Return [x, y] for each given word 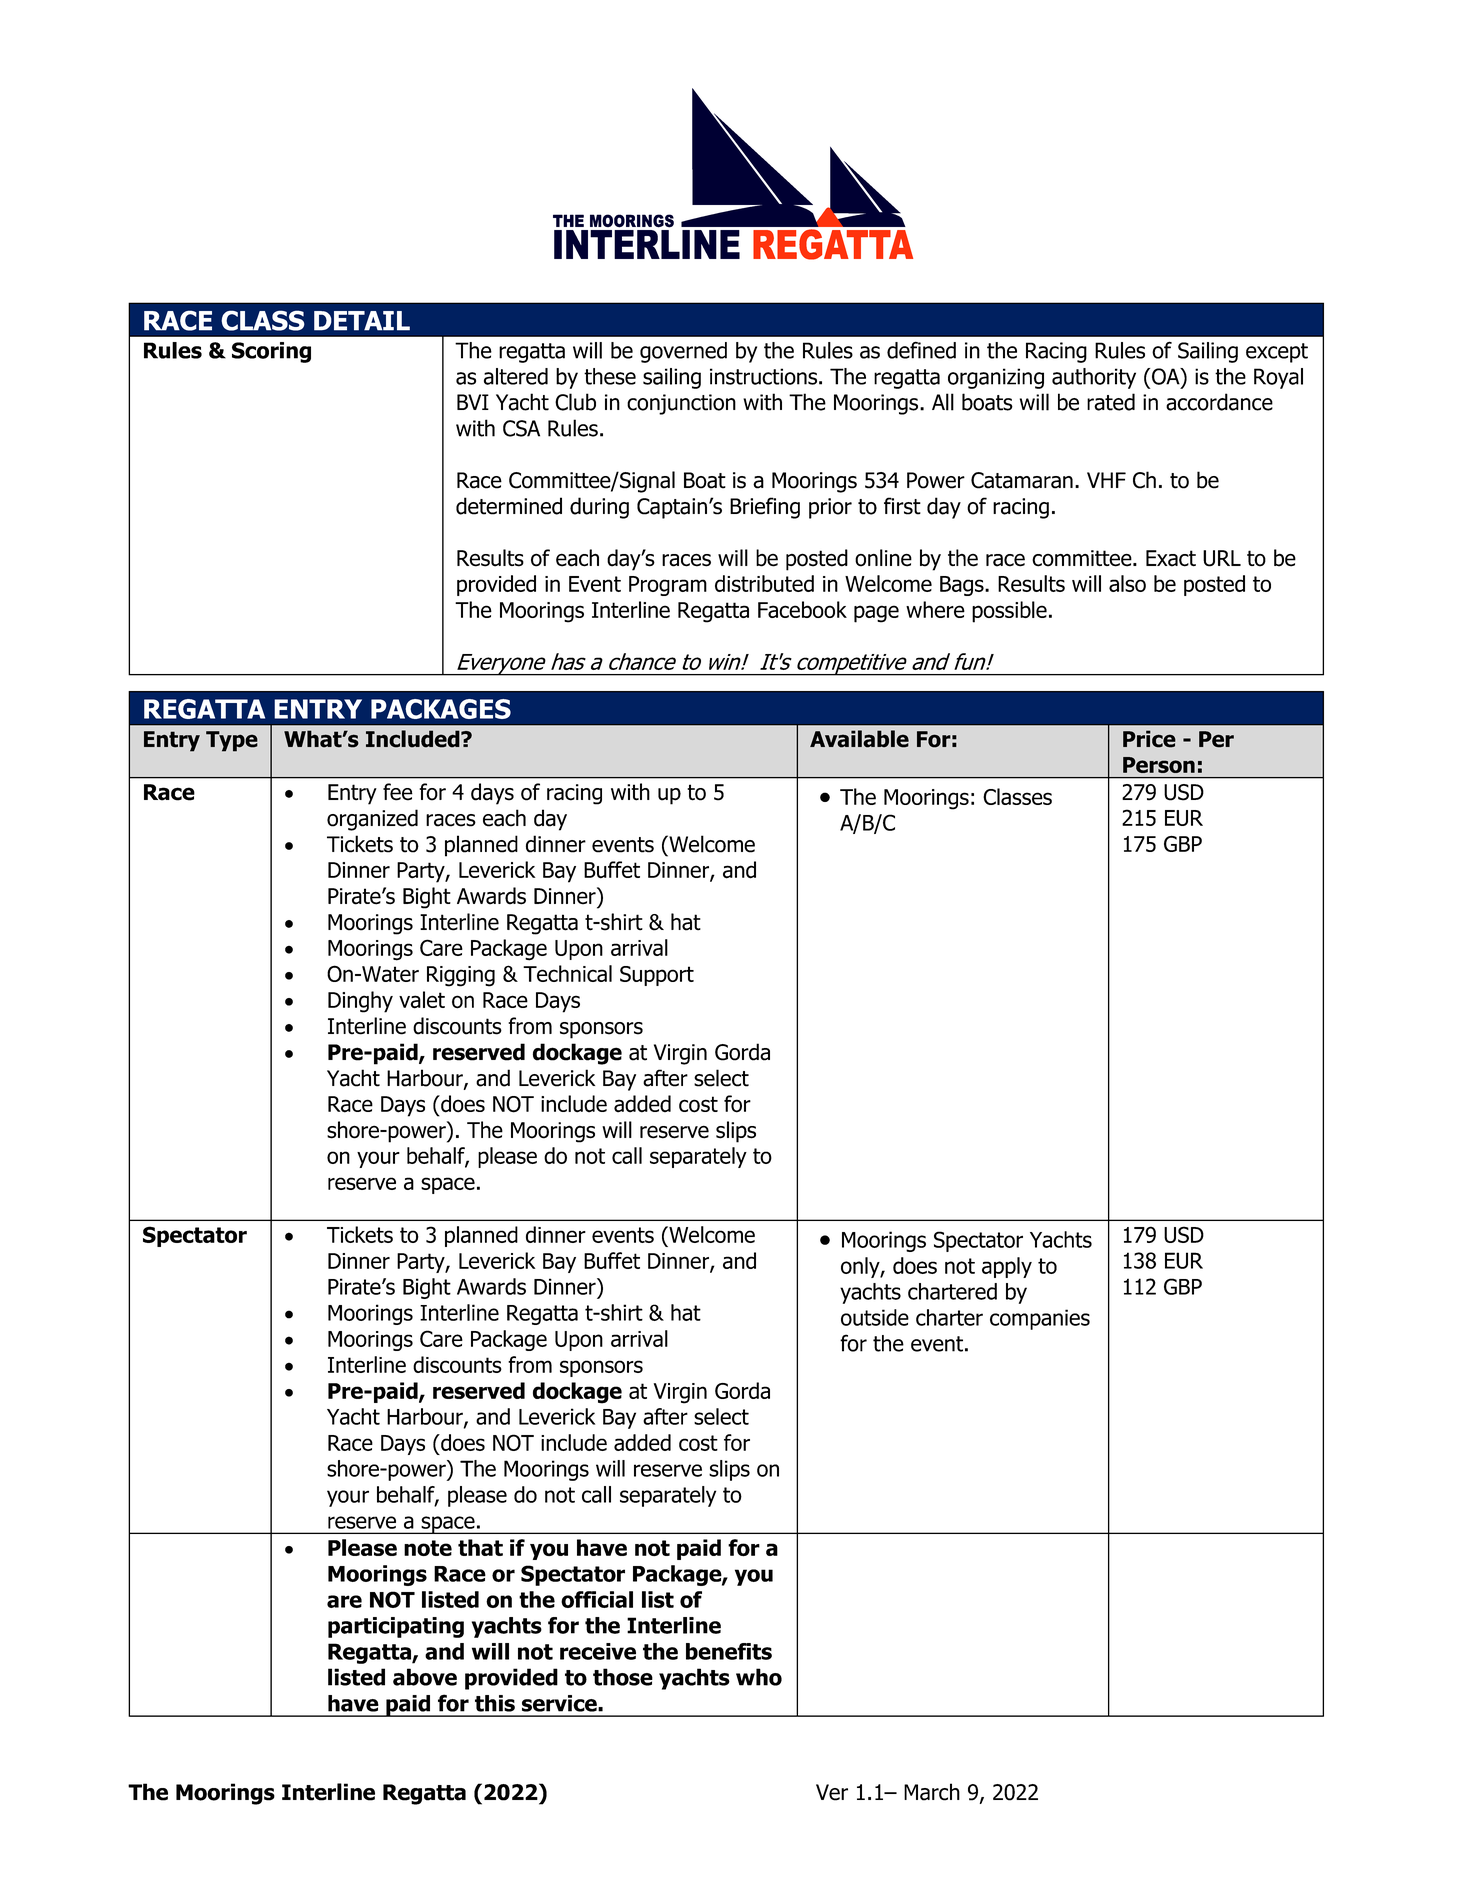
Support [657, 976]
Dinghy [360, 1002]
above [425, 1677]
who [759, 1677]
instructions [765, 376]
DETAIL [362, 321]
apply [1007, 1267]
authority [1094, 378]
